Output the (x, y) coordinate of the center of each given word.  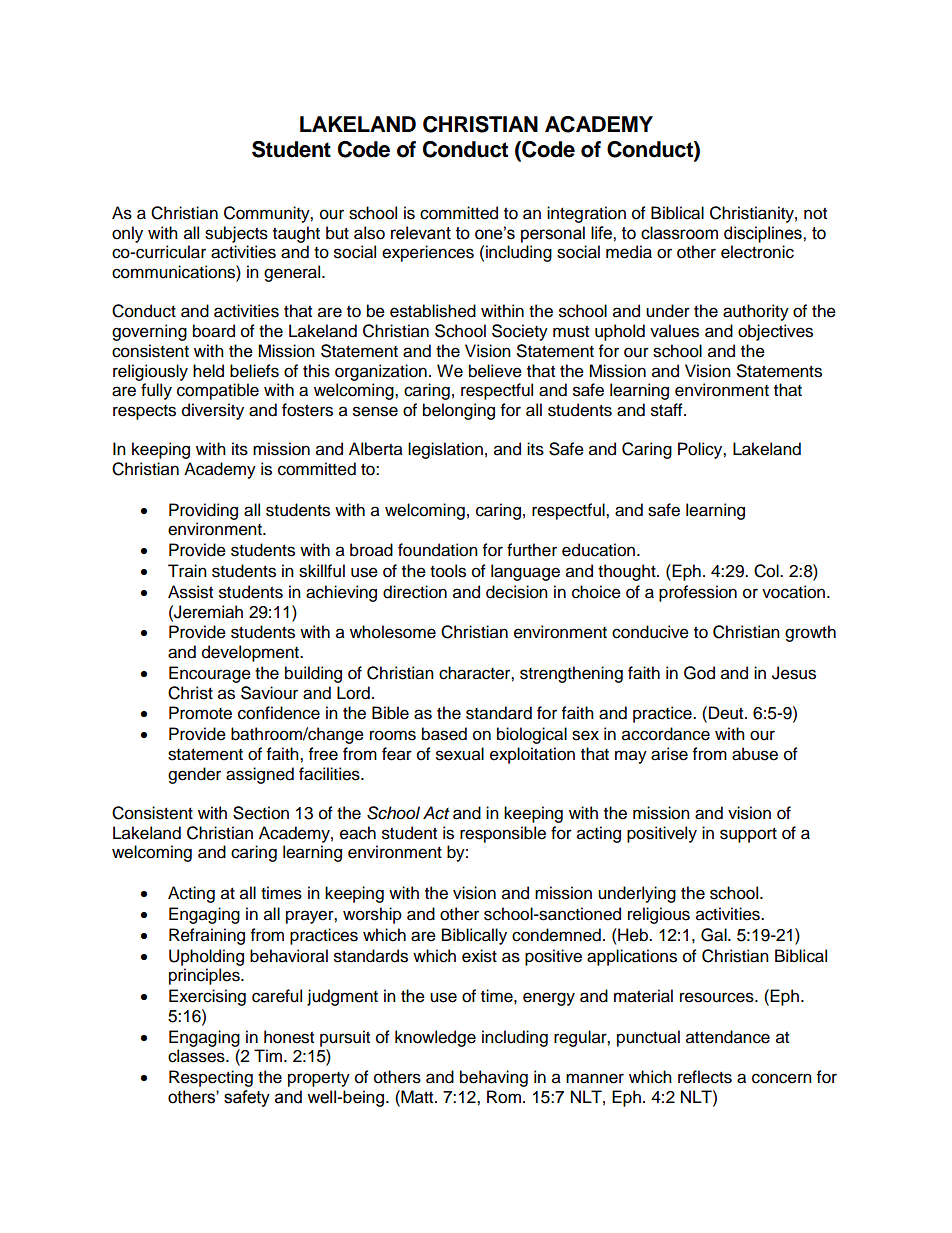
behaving (494, 1078)
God (699, 673)
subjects (236, 234)
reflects (705, 1077)
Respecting (211, 1078)
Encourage (210, 674)
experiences (428, 253)
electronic (757, 252)
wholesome (393, 632)
